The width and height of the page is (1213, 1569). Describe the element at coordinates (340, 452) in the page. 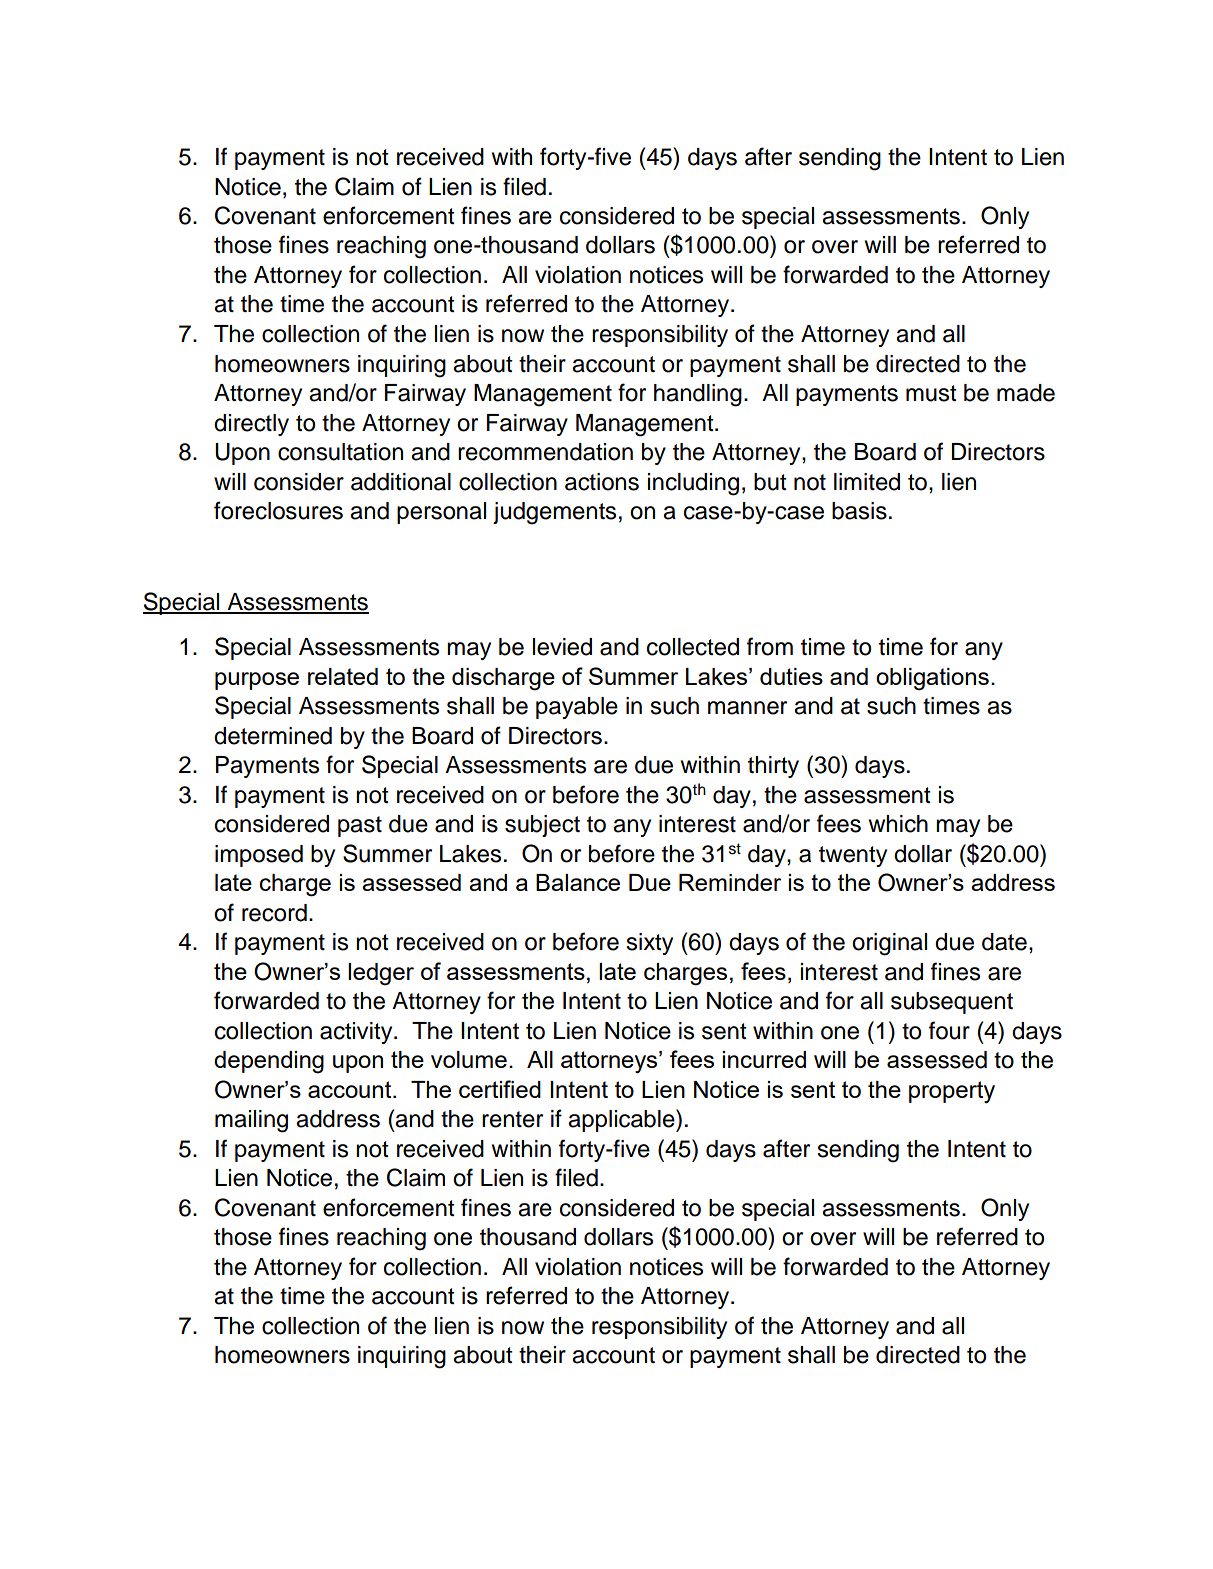

I see `consultation` at that location.
